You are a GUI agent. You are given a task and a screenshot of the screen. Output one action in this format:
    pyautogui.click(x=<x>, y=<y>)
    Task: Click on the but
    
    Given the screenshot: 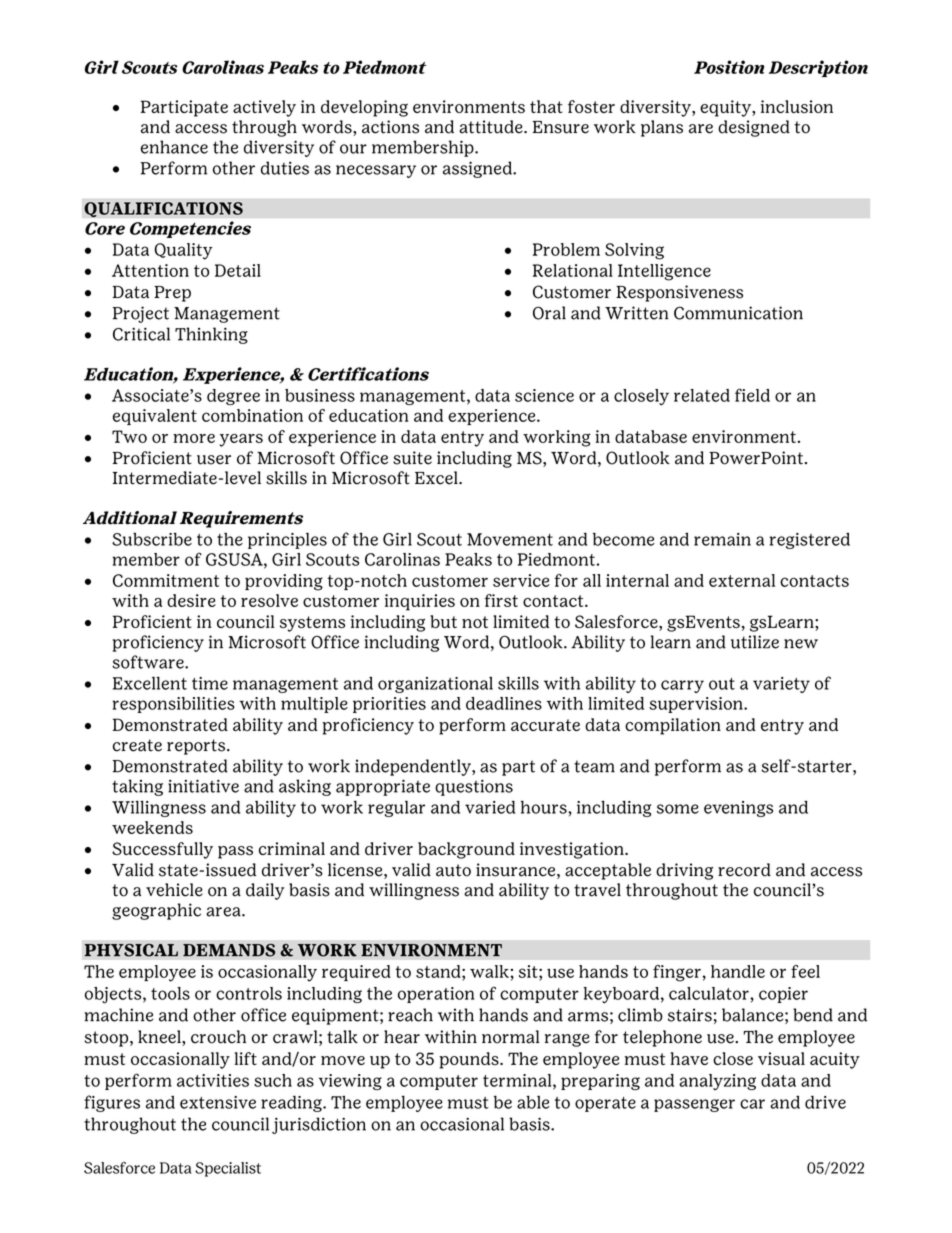 What is the action you would take?
    pyautogui.click(x=443, y=622)
